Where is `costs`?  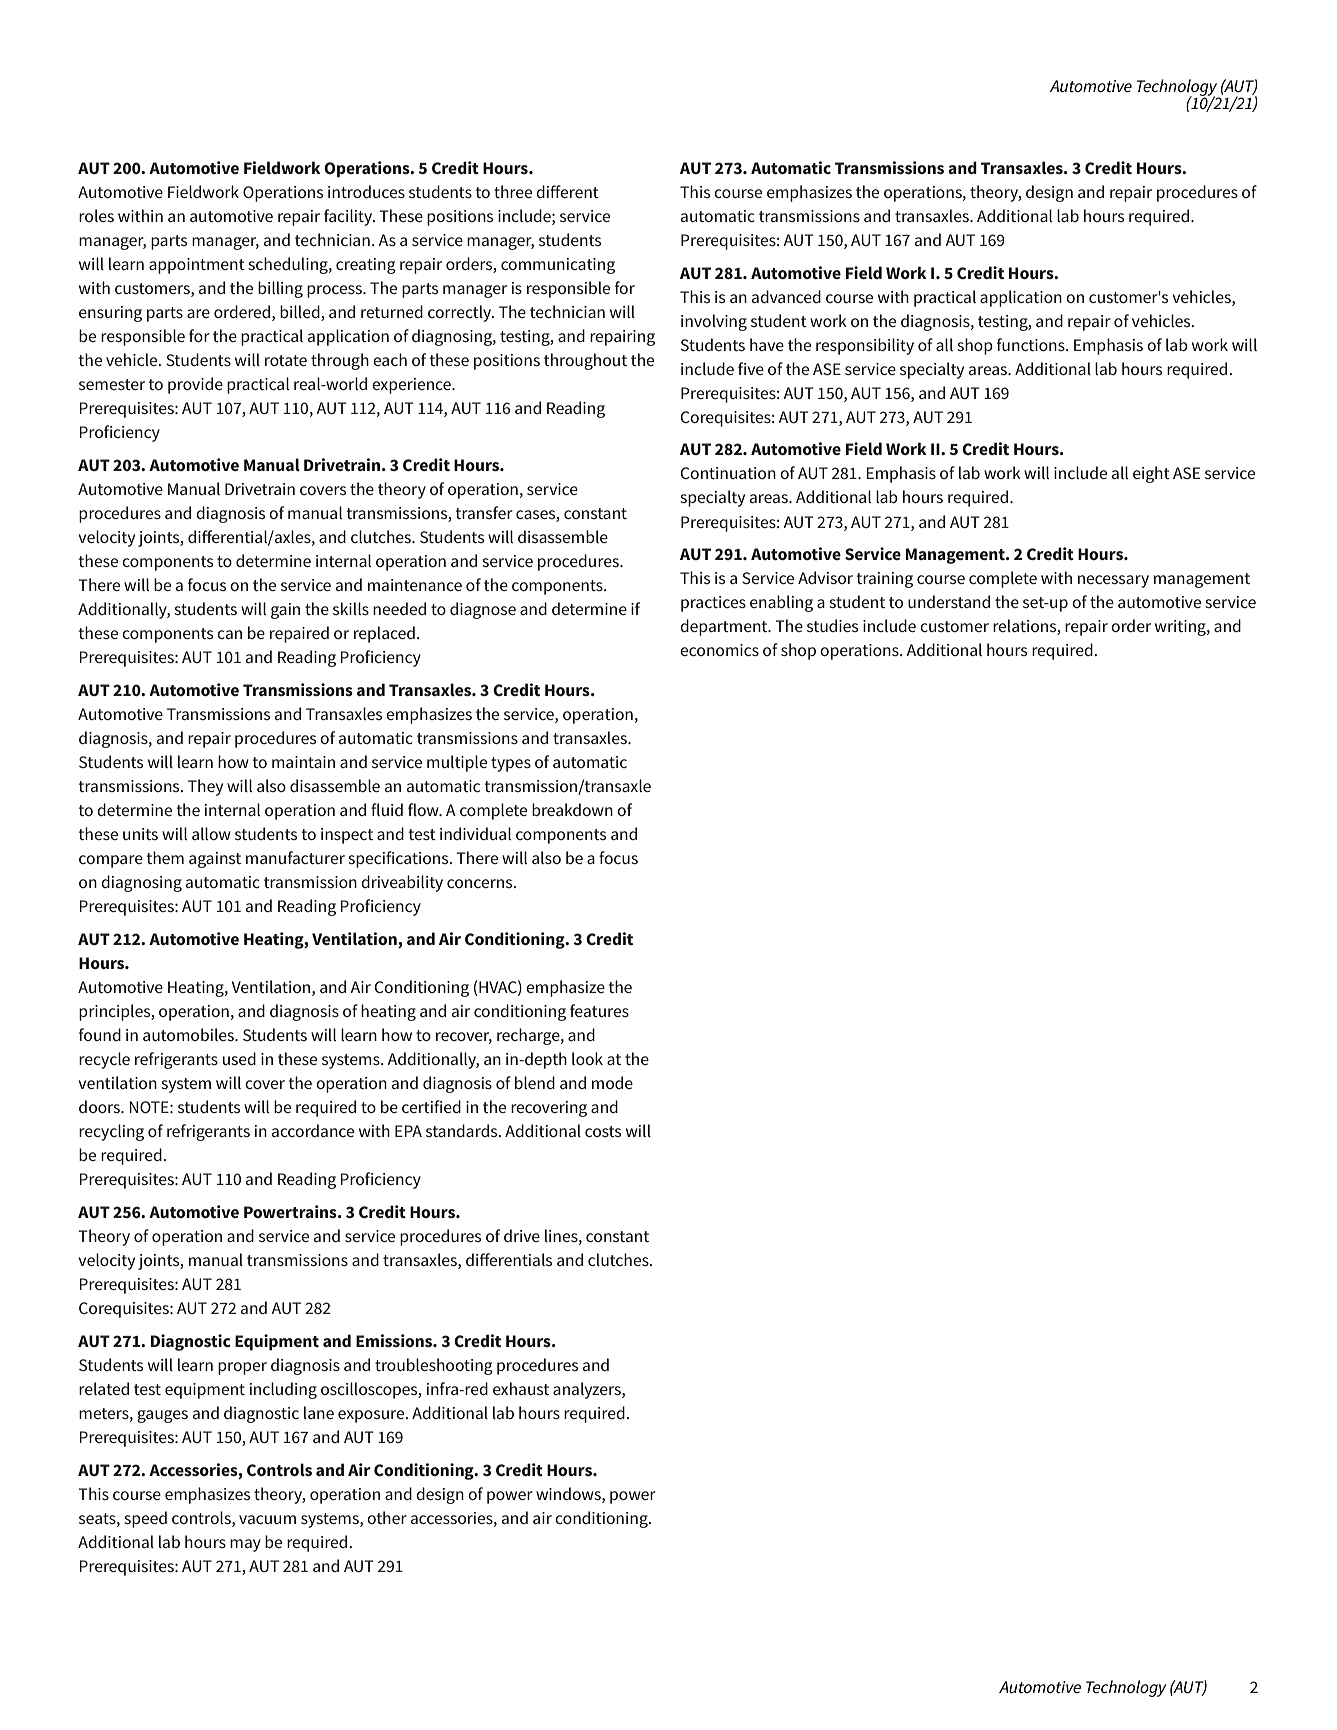 costs is located at coordinates (603, 1131).
